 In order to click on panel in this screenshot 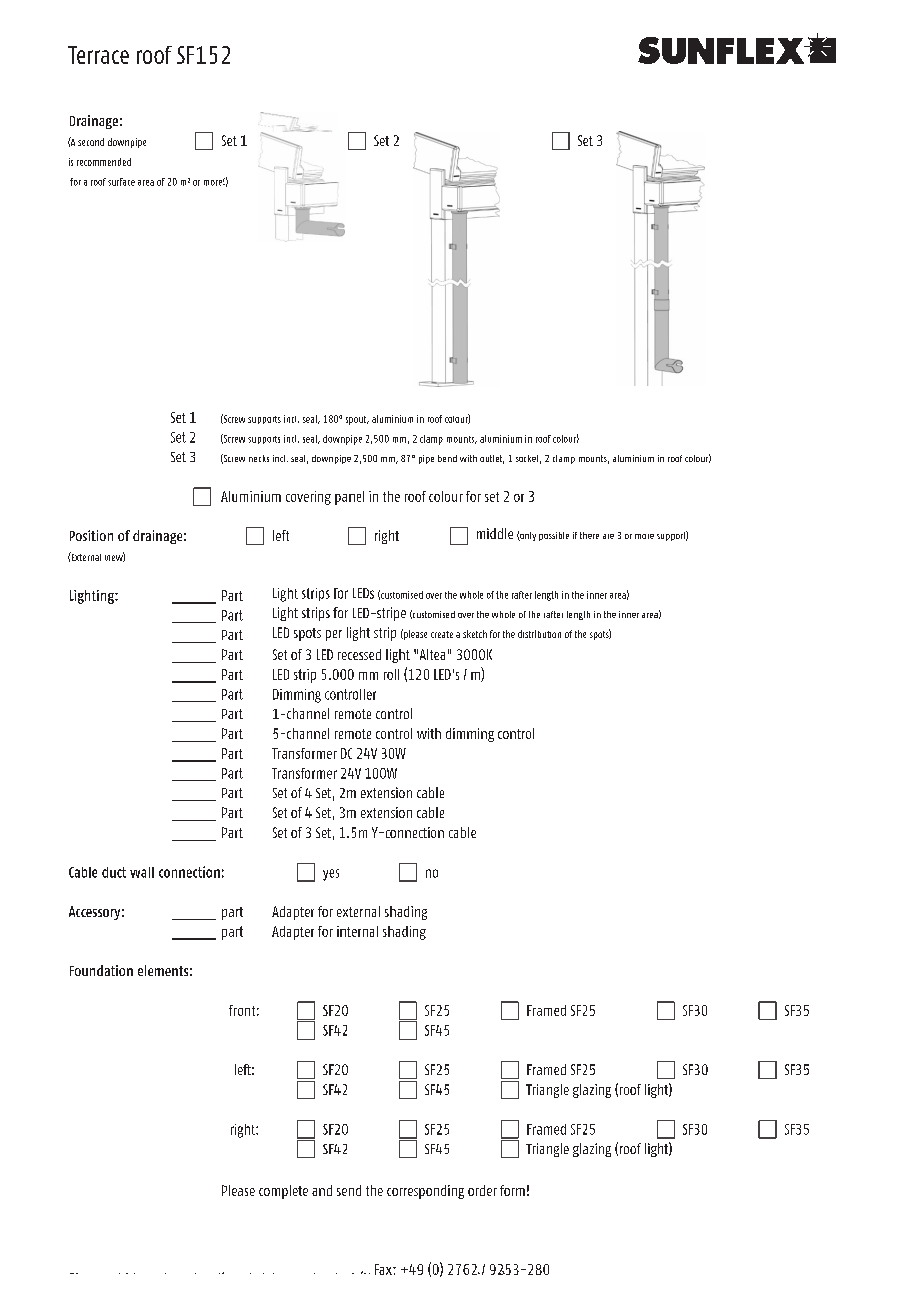, I will do `click(349, 498)`.
